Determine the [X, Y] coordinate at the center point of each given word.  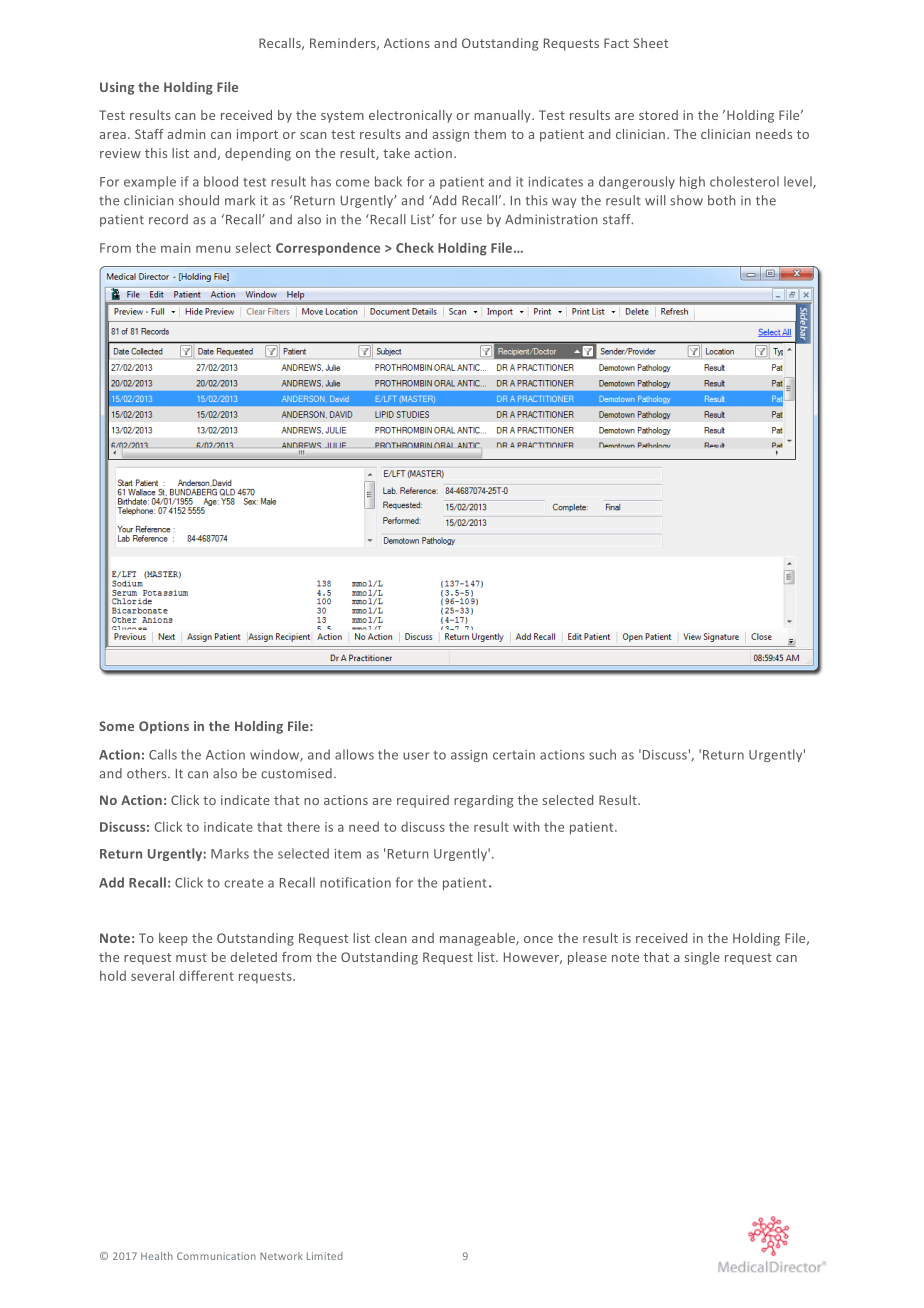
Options [164, 727]
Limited [325, 1256]
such [602, 754]
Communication [216, 1256]
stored [658, 115]
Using [117, 88]
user [416, 756]
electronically [410, 116]
